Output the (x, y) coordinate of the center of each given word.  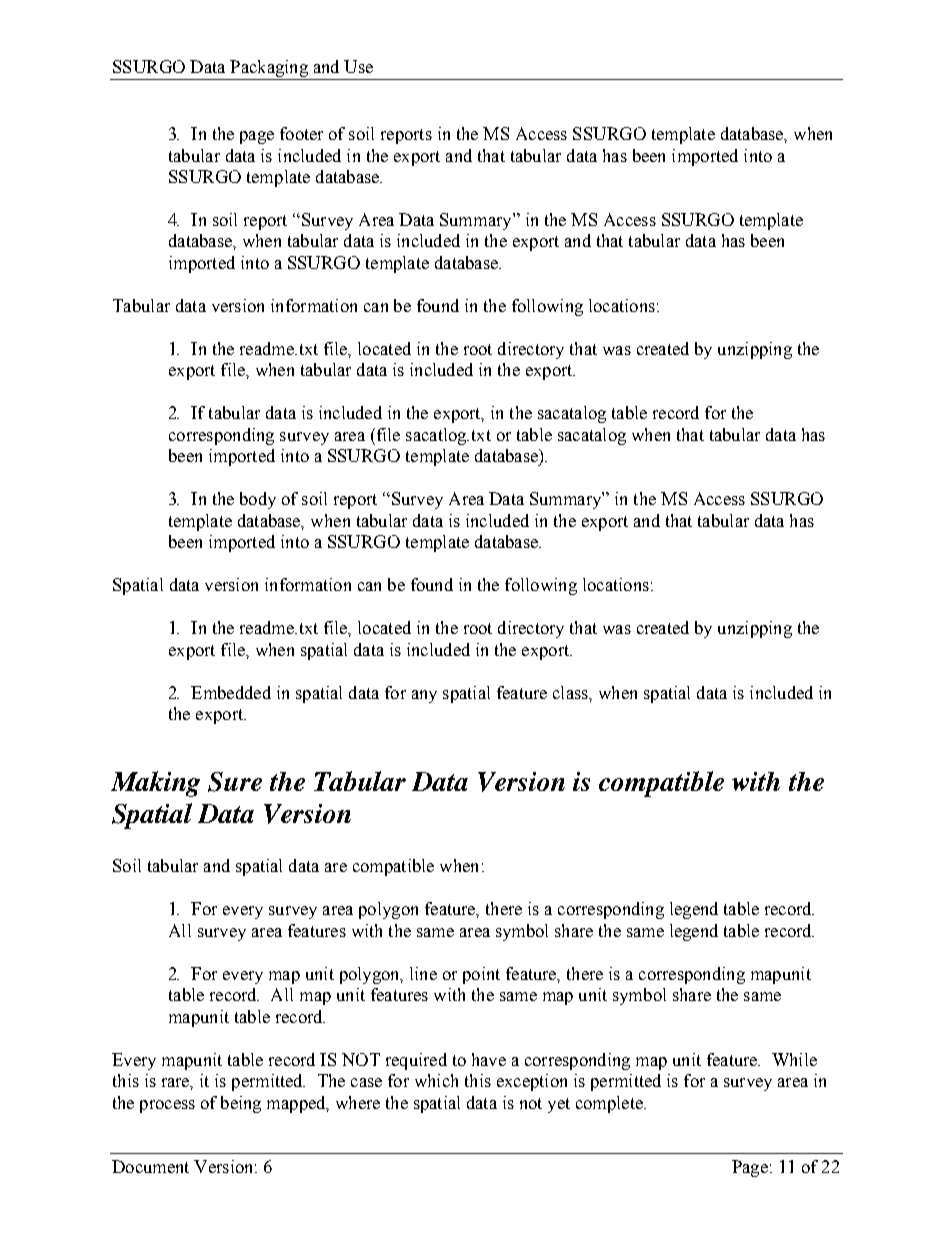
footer (301, 133)
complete (610, 1104)
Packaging (269, 70)
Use (358, 66)
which (436, 1080)
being (241, 1104)
